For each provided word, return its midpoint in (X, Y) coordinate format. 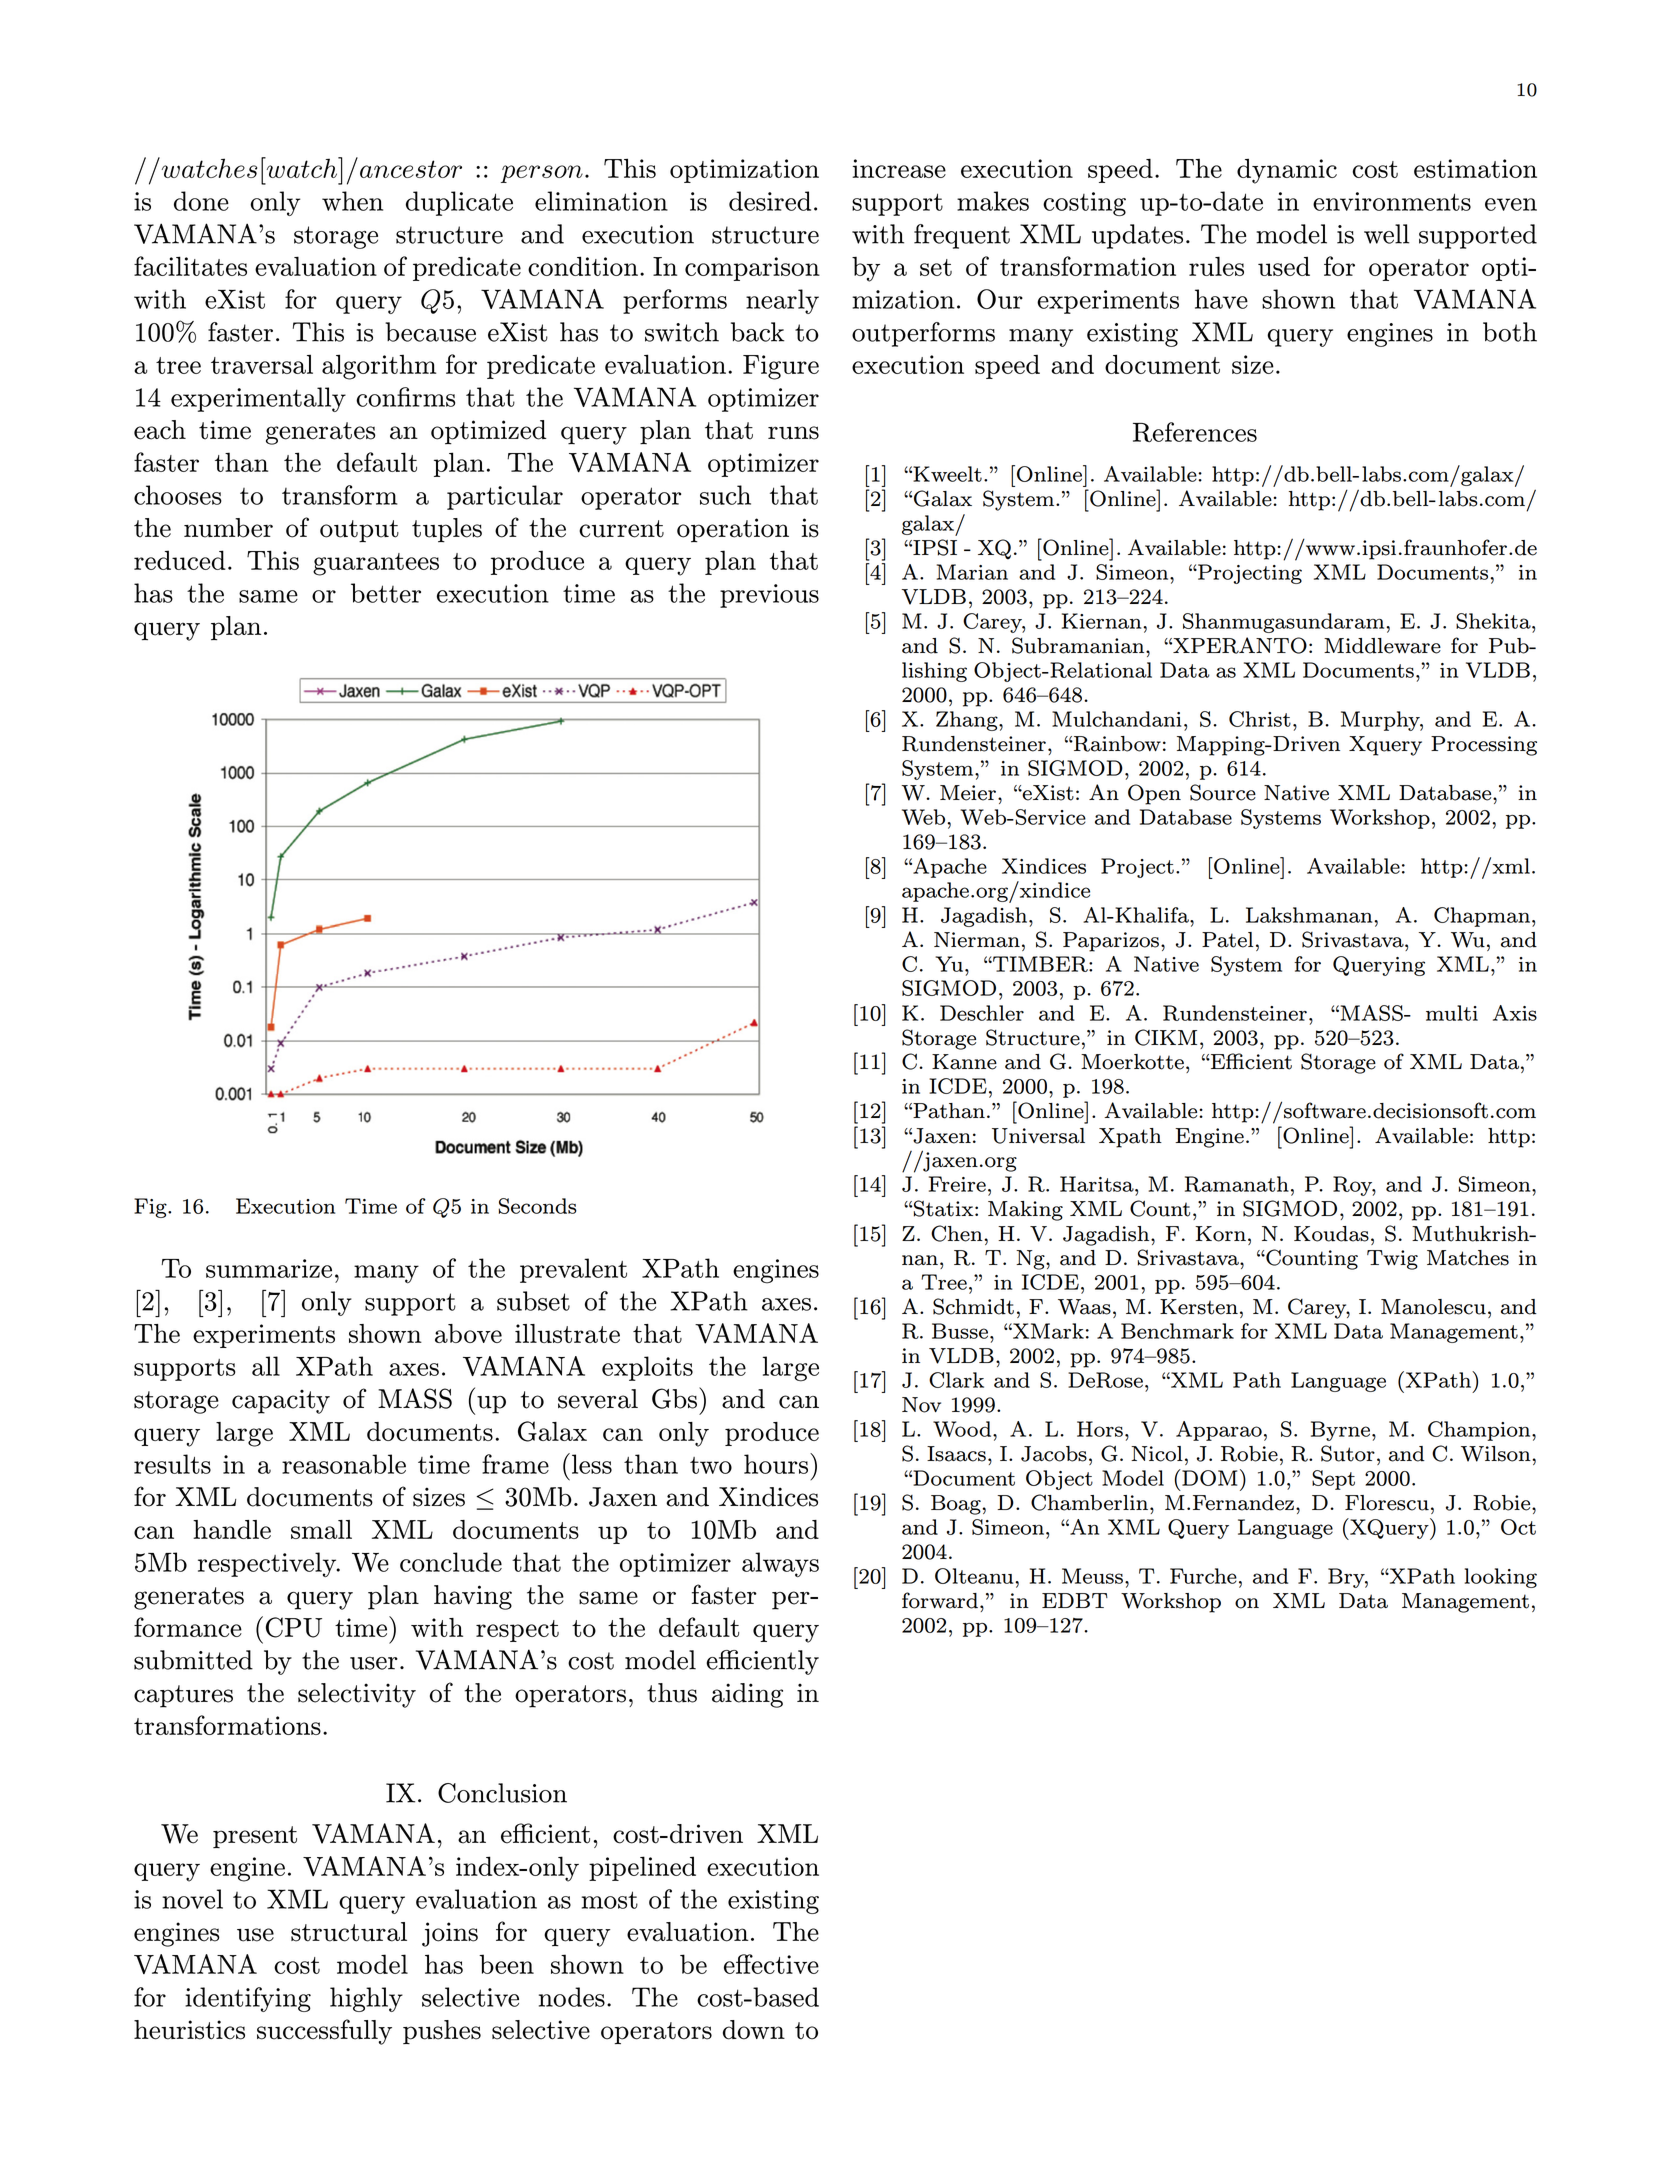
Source (1223, 792)
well (1386, 234)
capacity (281, 1402)
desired (770, 201)
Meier (968, 793)
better (386, 593)
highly (366, 1999)
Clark (956, 1380)
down (754, 2030)
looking (1501, 1578)
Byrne (1340, 1431)
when (352, 201)
